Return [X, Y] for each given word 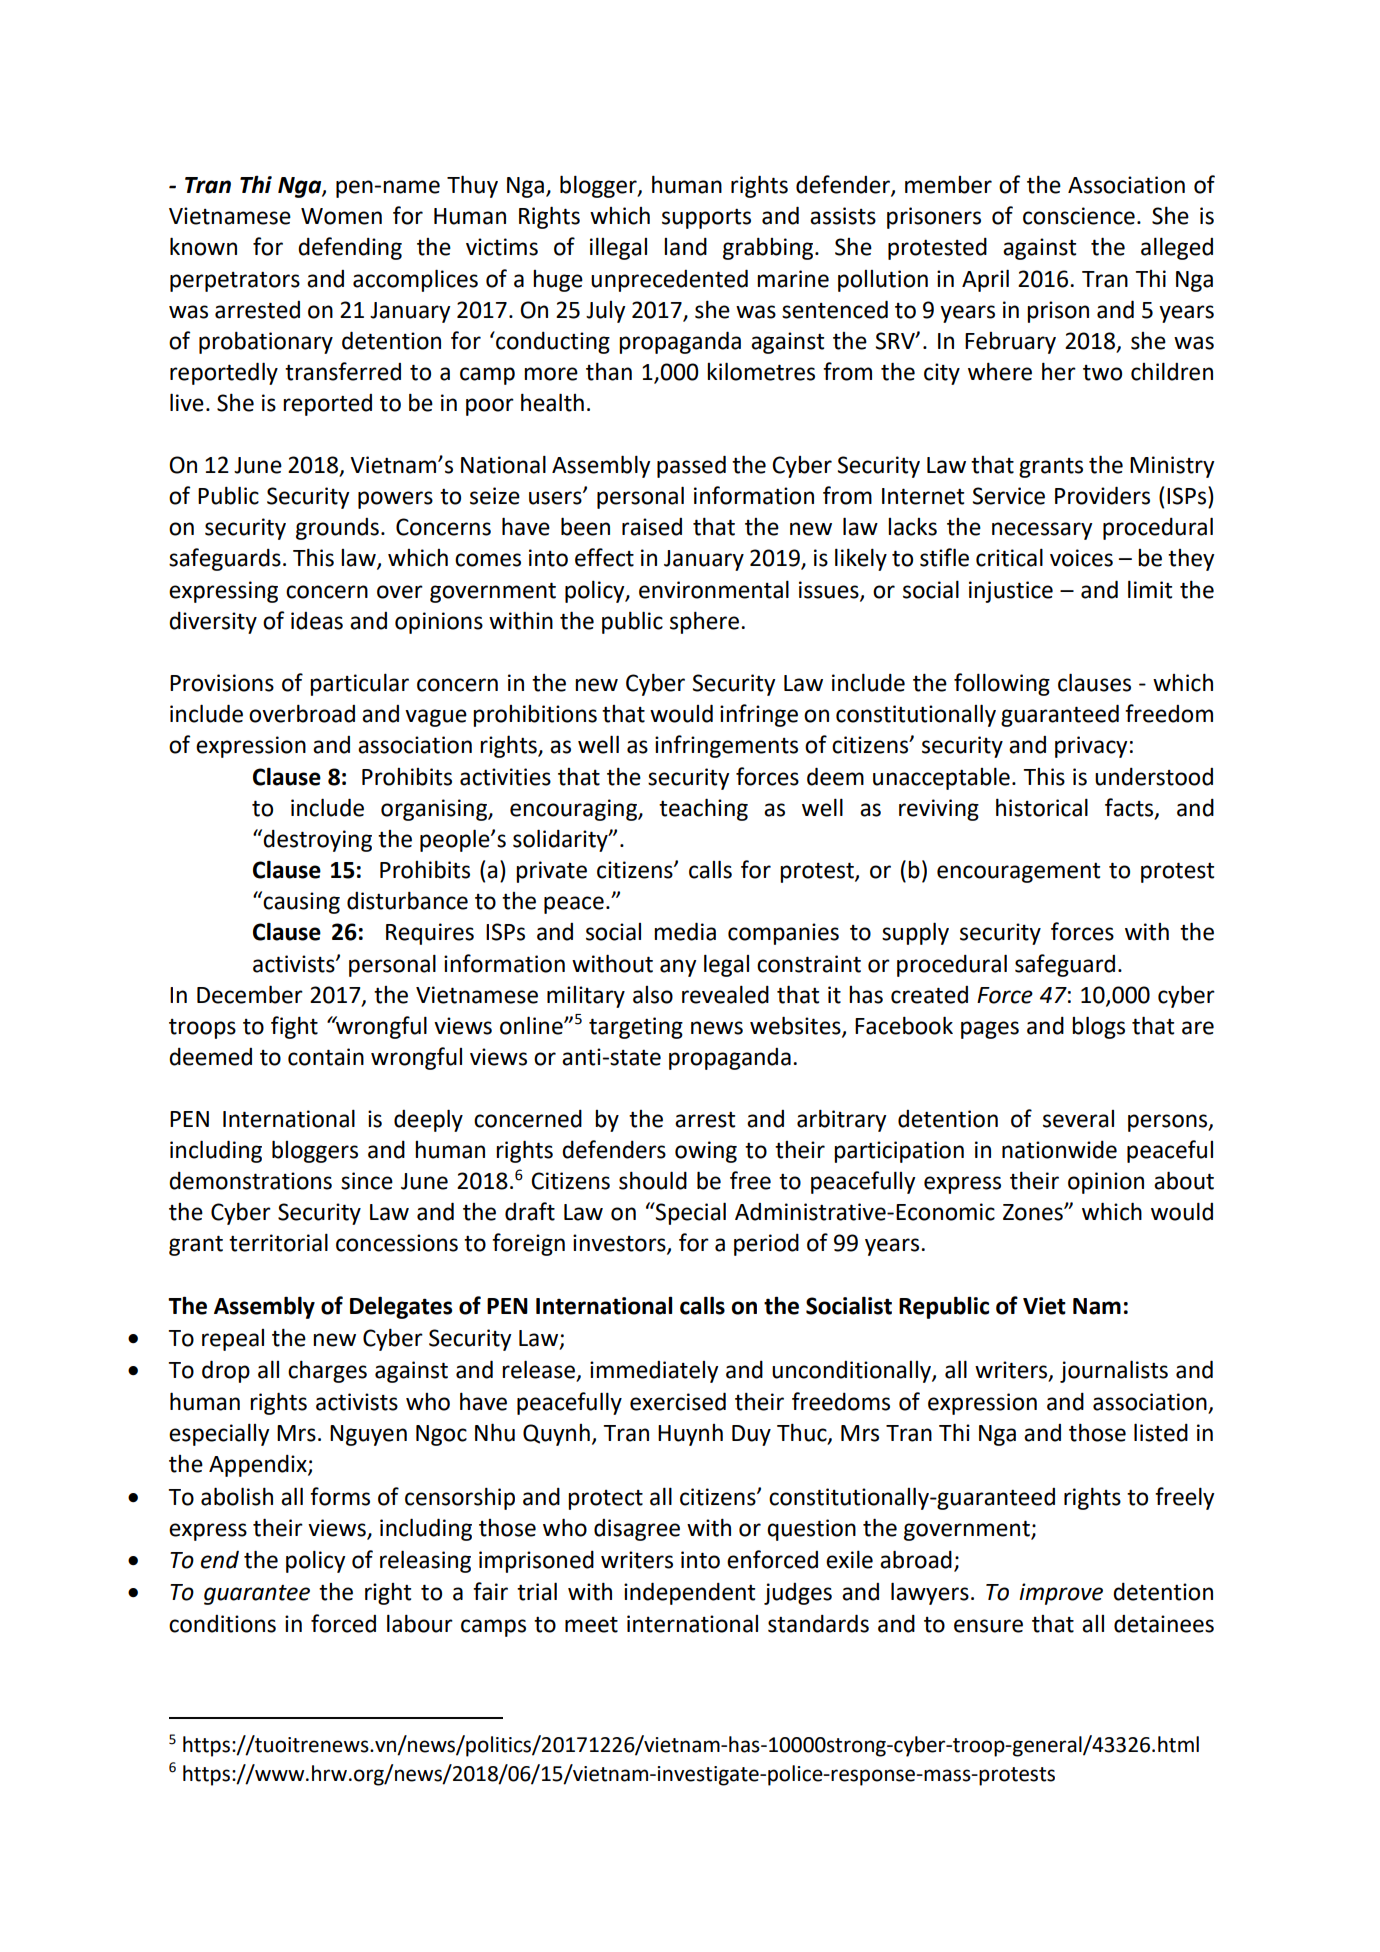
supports [706, 219]
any [678, 968]
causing [301, 903]
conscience [1079, 216]
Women [341, 216]
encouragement [1018, 873]
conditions [222, 1624]
